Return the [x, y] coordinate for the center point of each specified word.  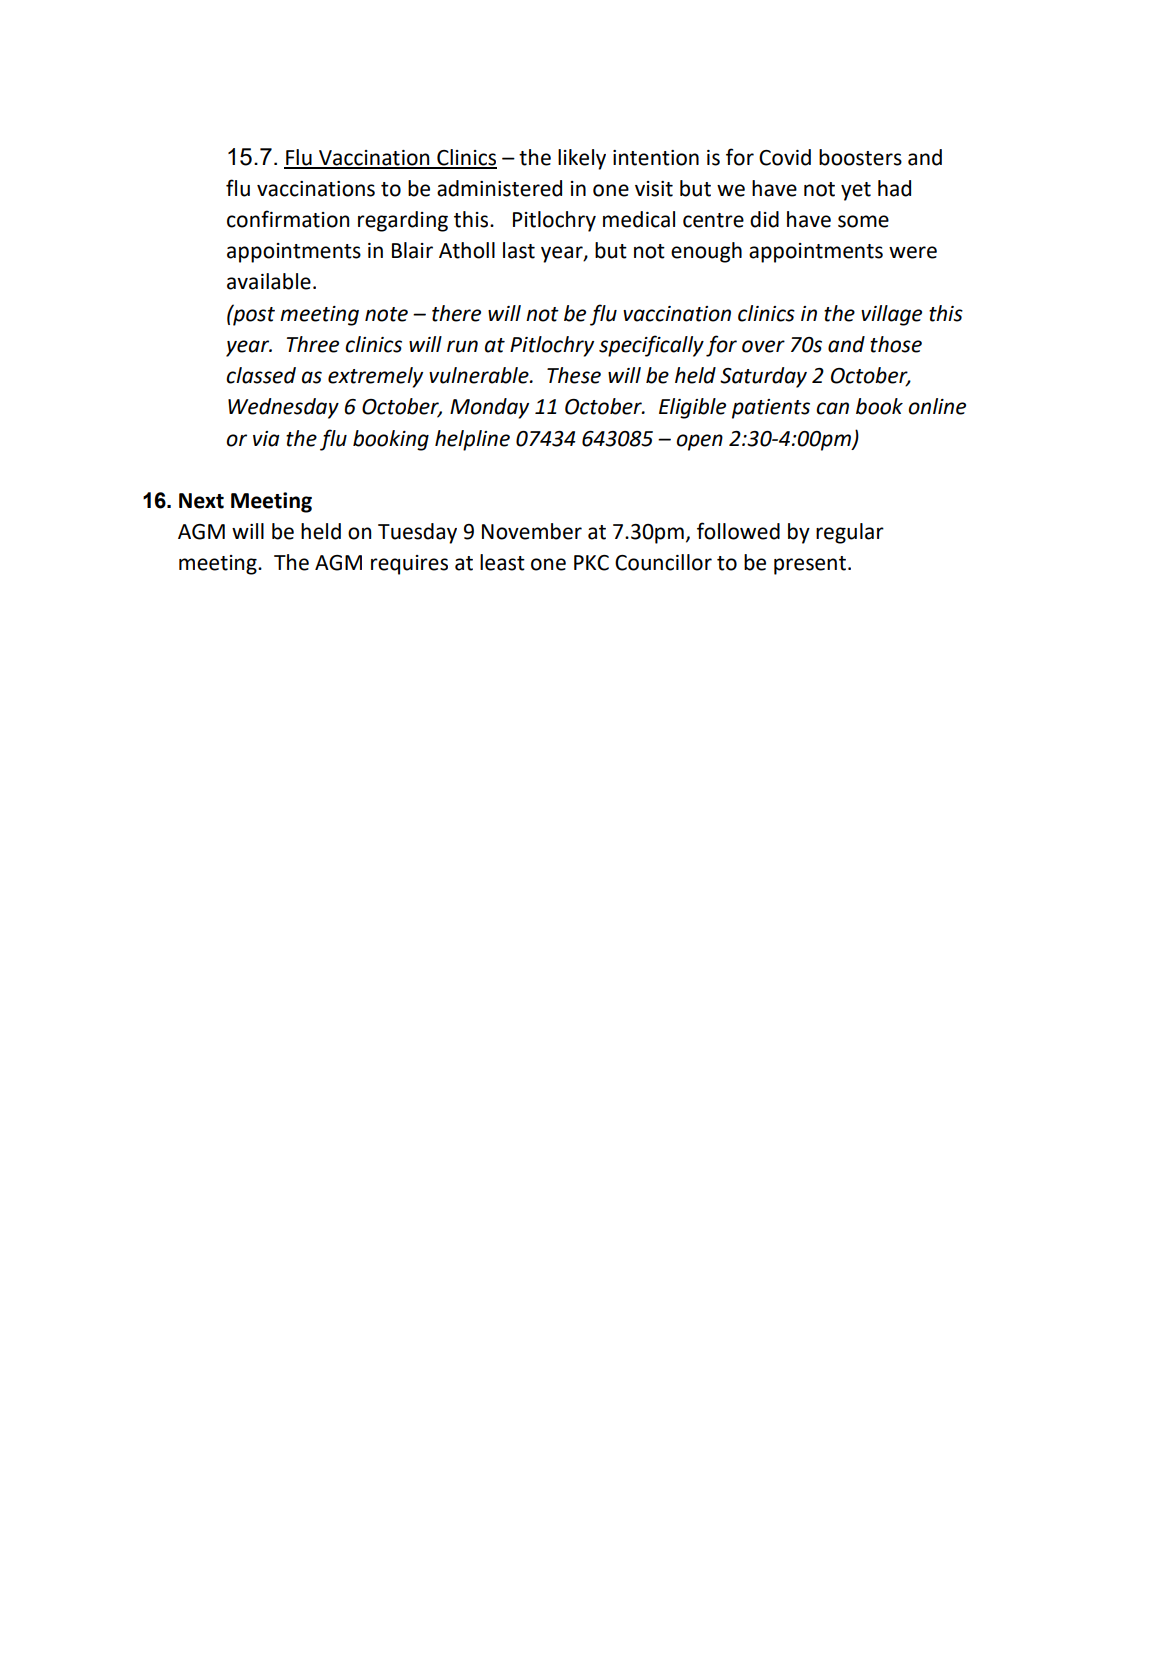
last [519, 250]
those [896, 344]
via [266, 439]
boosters [860, 157]
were [913, 252]
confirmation [288, 219]
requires [409, 565]
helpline [472, 440]
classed [261, 375]
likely [582, 159]
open [699, 442]
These [574, 375]
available [269, 281]
